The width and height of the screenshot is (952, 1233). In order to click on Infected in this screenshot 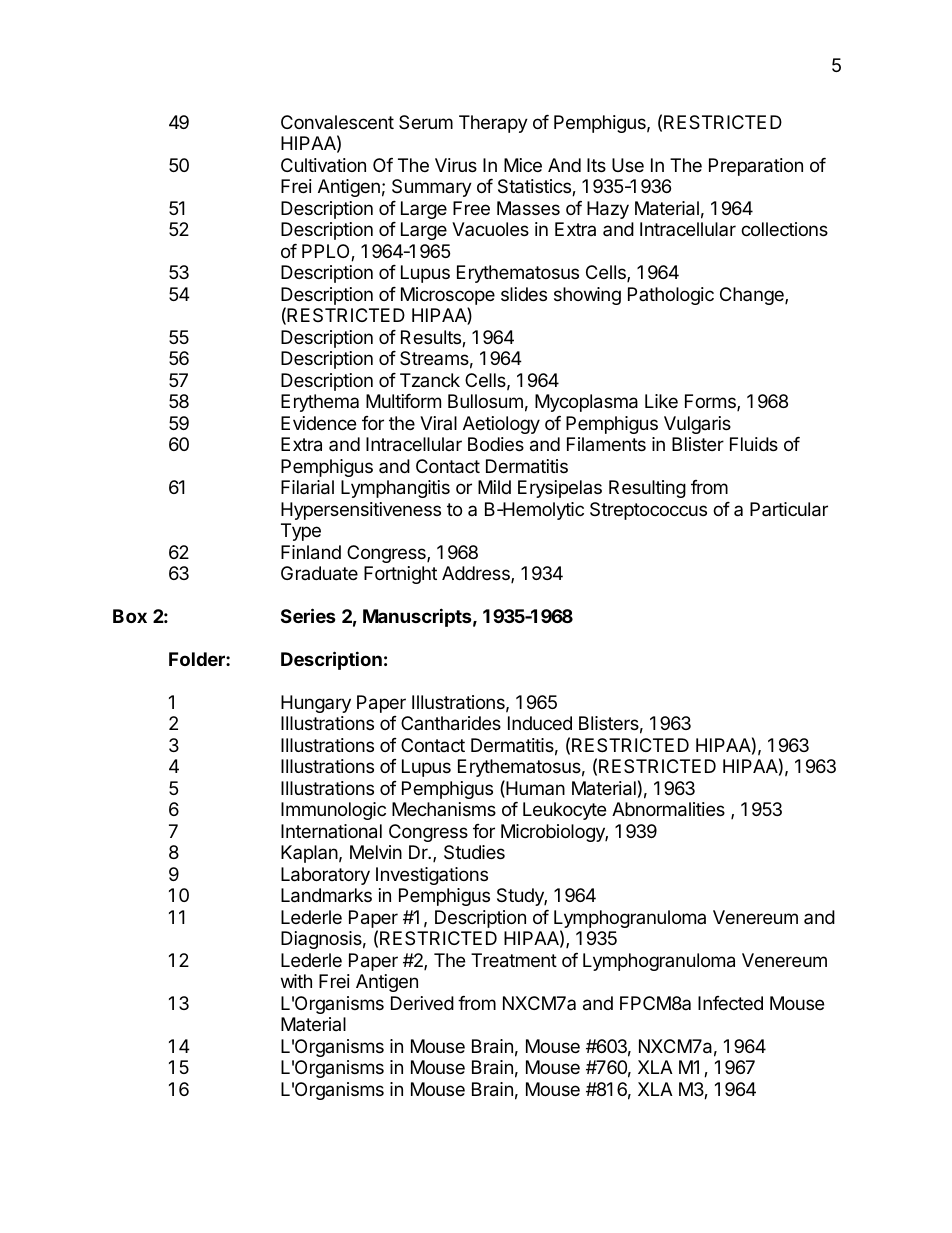, I will do `click(730, 1003)`.
